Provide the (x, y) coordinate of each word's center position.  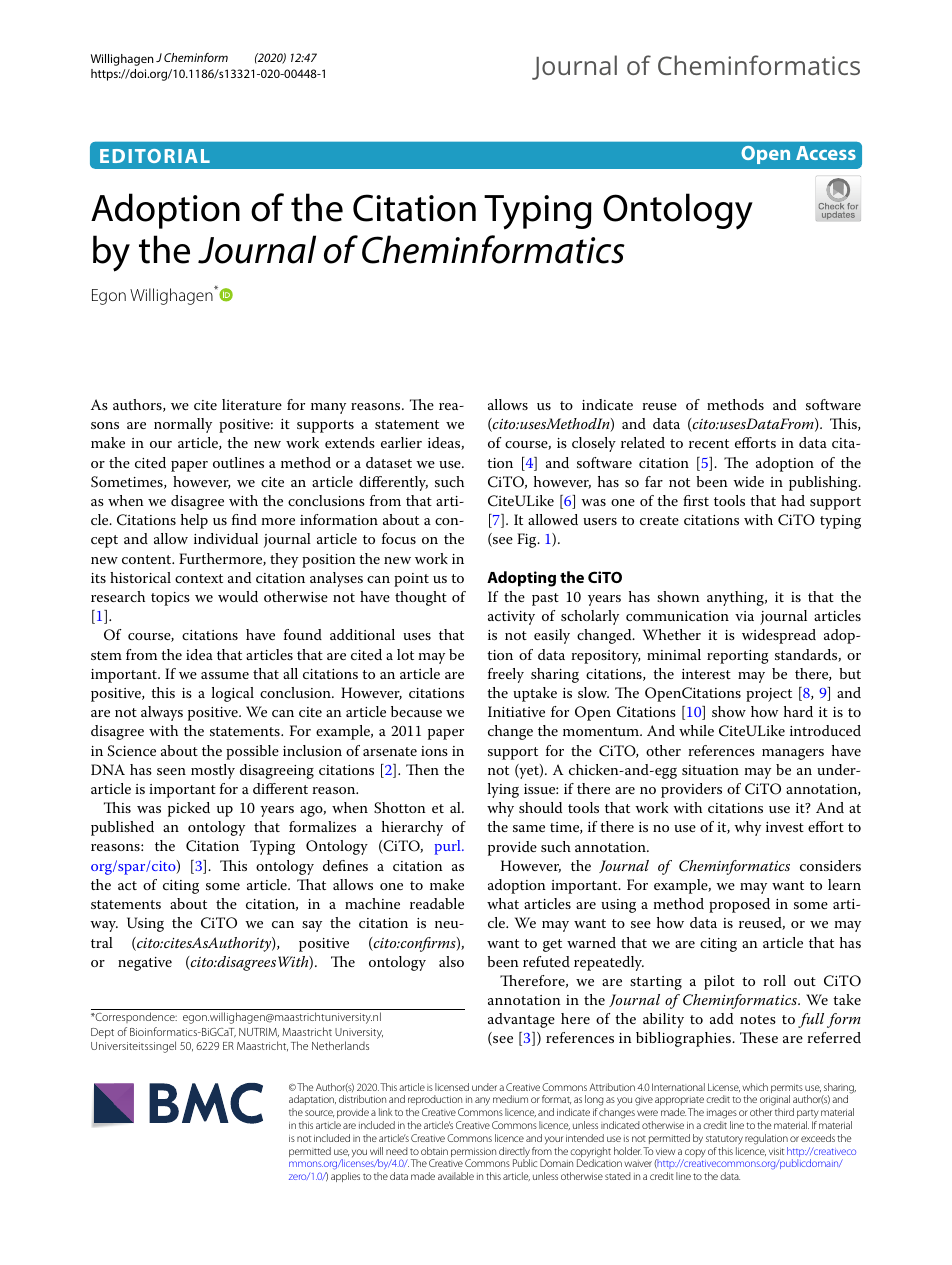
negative (145, 964)
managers (793, 754)
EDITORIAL (155, 156)
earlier (401, 442)
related (643, 442)
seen (171, 771)
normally (183, 425)
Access (826, 153)
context (199, 578)
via (744, 616)
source (319, 1113)
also (451, 961)
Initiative (516, 711)
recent (709, 443)
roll (774, 980)
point (411, 580)
